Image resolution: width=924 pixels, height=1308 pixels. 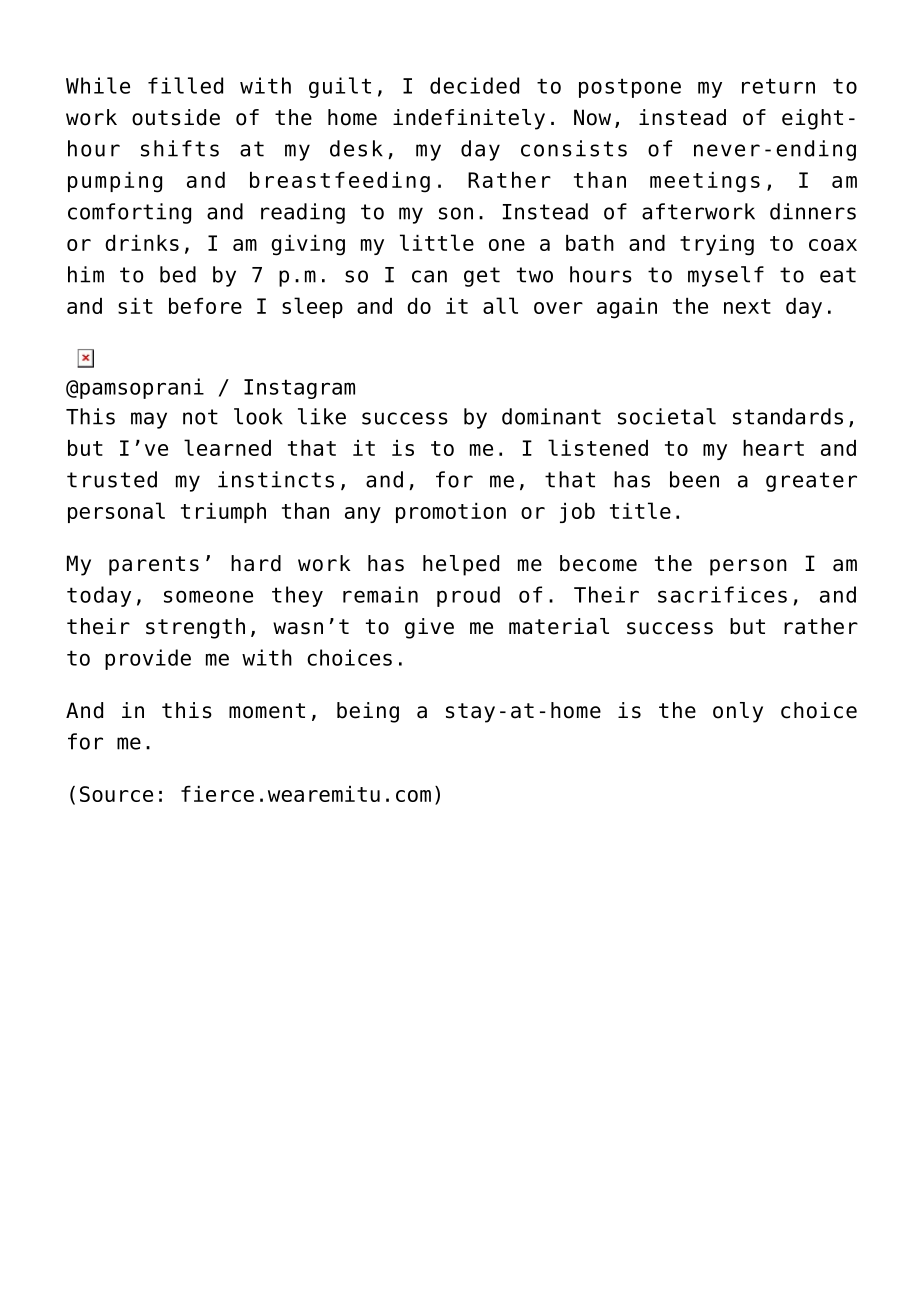 I want to click on outside, so click(x=176, y=117).
